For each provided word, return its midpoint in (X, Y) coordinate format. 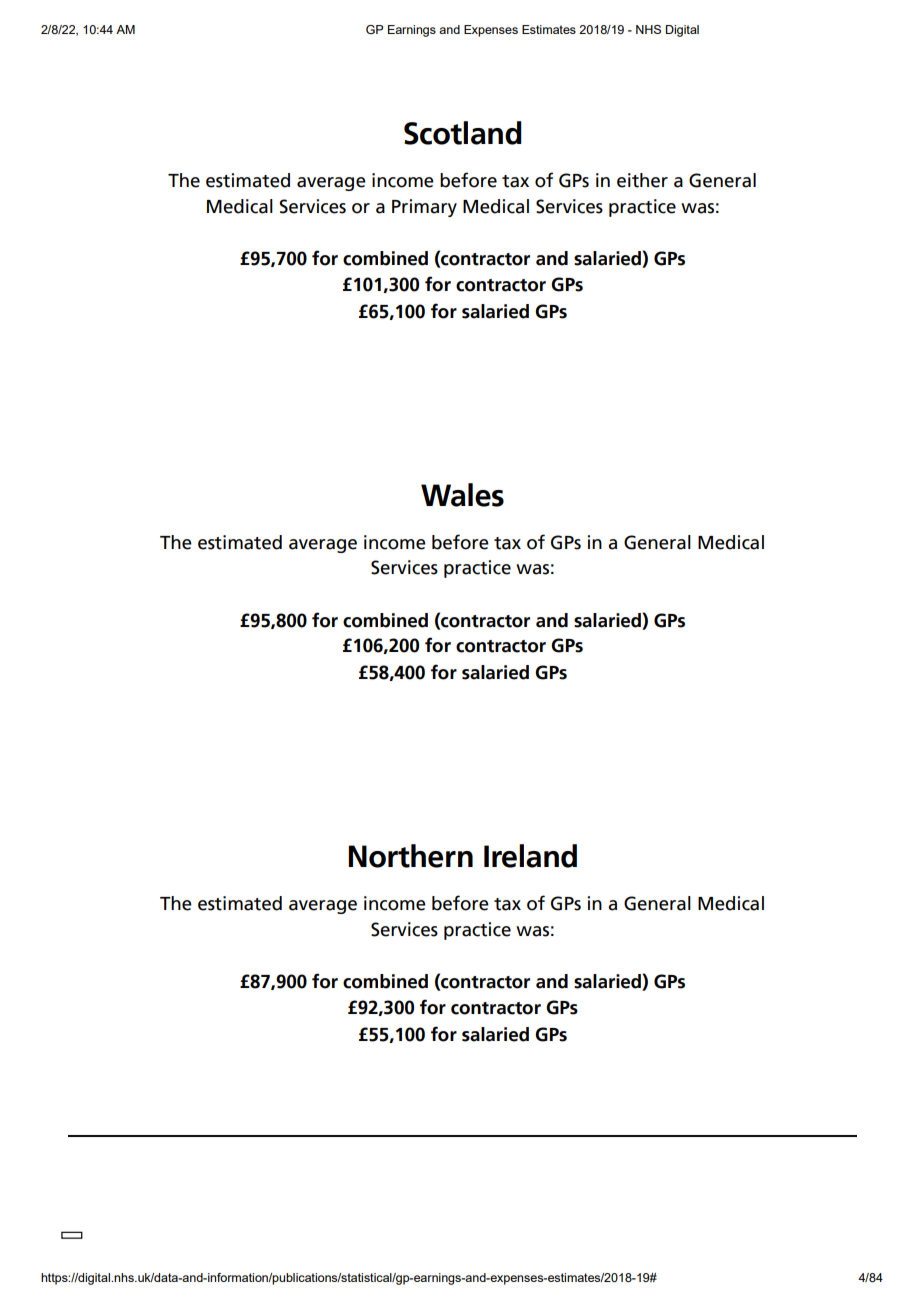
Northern (410, 856)
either (642, 180)
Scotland (463, 133)
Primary (424, 208)
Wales (462, 495)
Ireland (530, 856)
